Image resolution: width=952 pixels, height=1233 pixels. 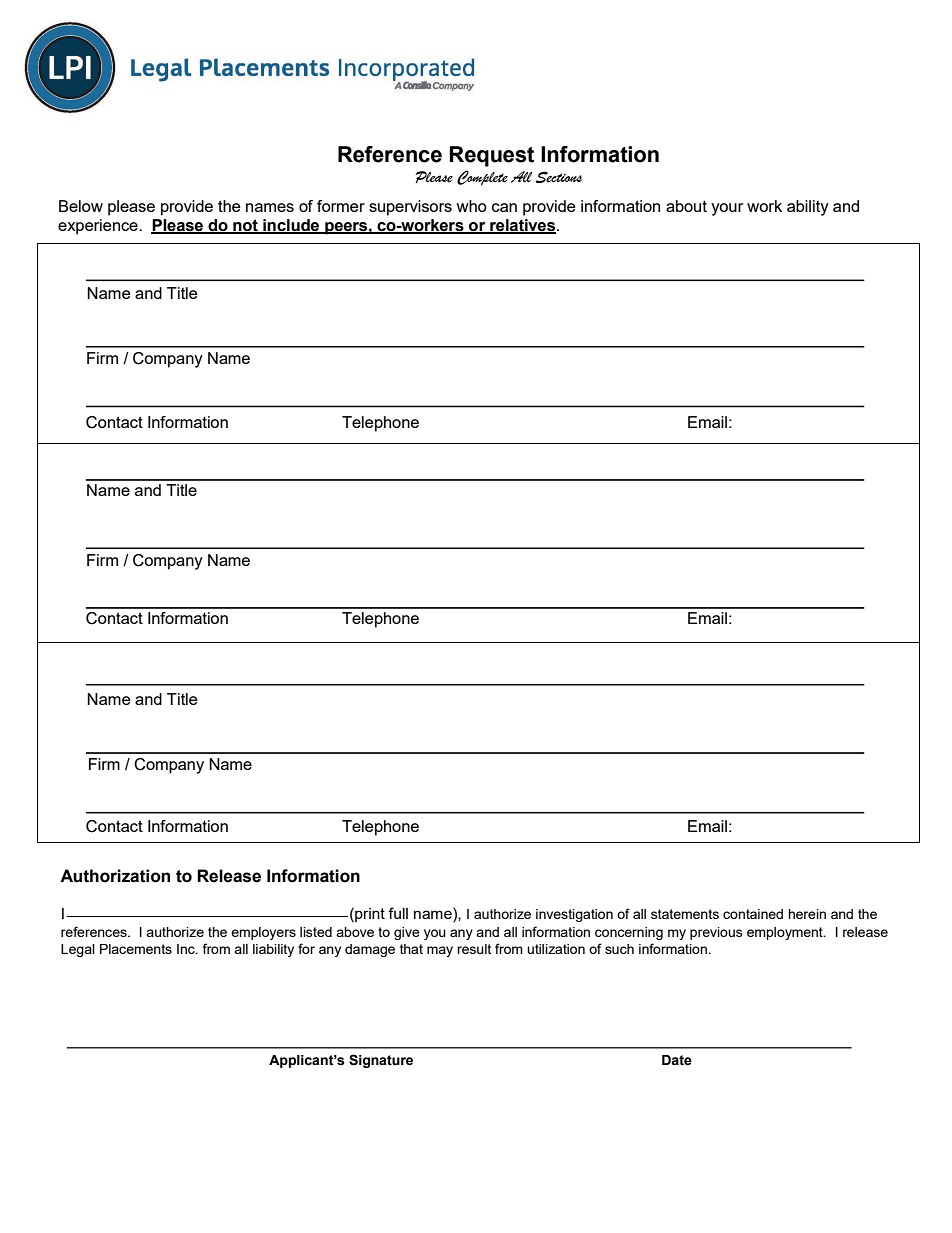 What do you see at coordinates (316, 932) in the screenshot?
I see `listed` at bounding box center [316, 932].
